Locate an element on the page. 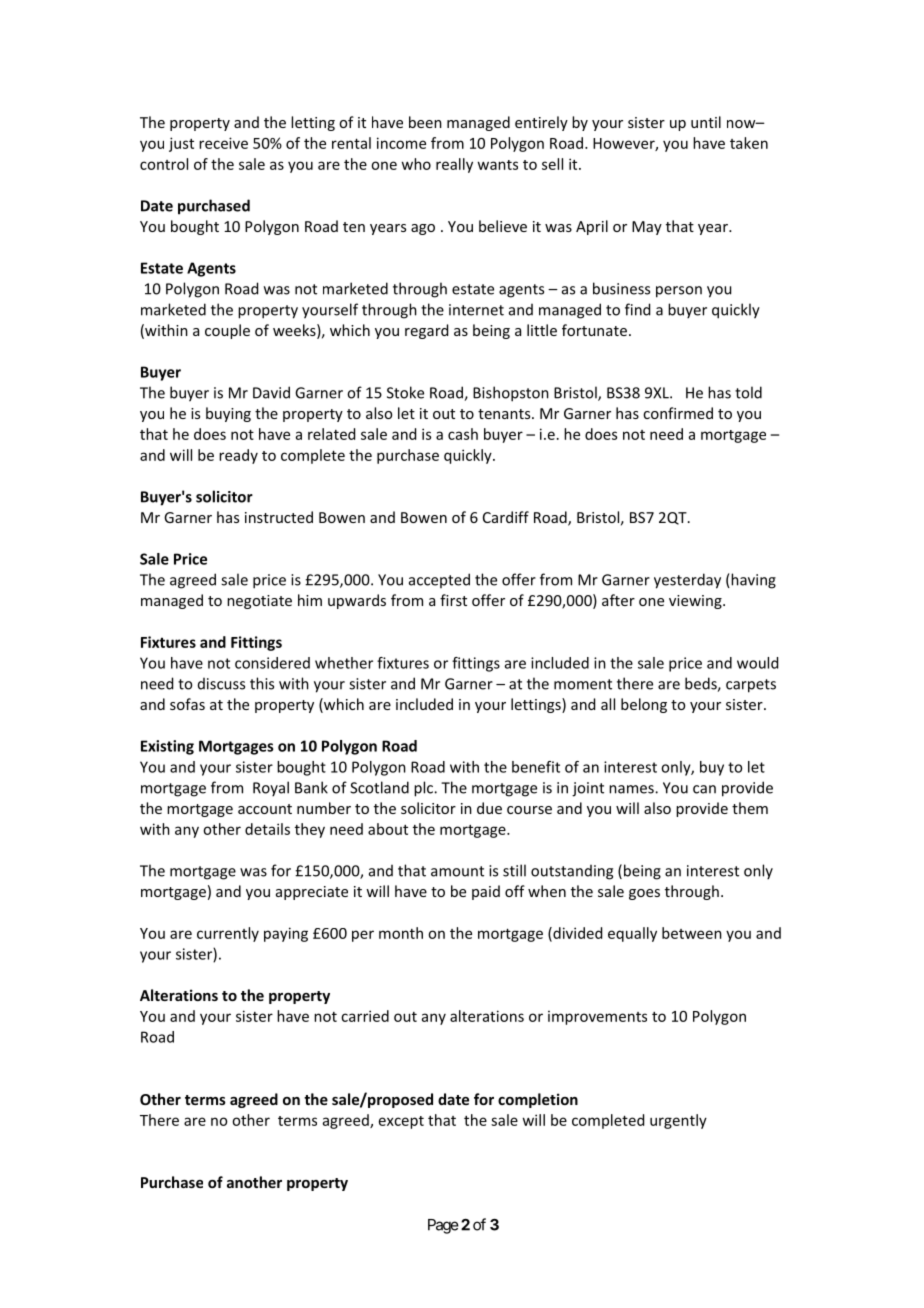 This page has height=1308, width=924. urgently is located at coordinates (678, 1121).
